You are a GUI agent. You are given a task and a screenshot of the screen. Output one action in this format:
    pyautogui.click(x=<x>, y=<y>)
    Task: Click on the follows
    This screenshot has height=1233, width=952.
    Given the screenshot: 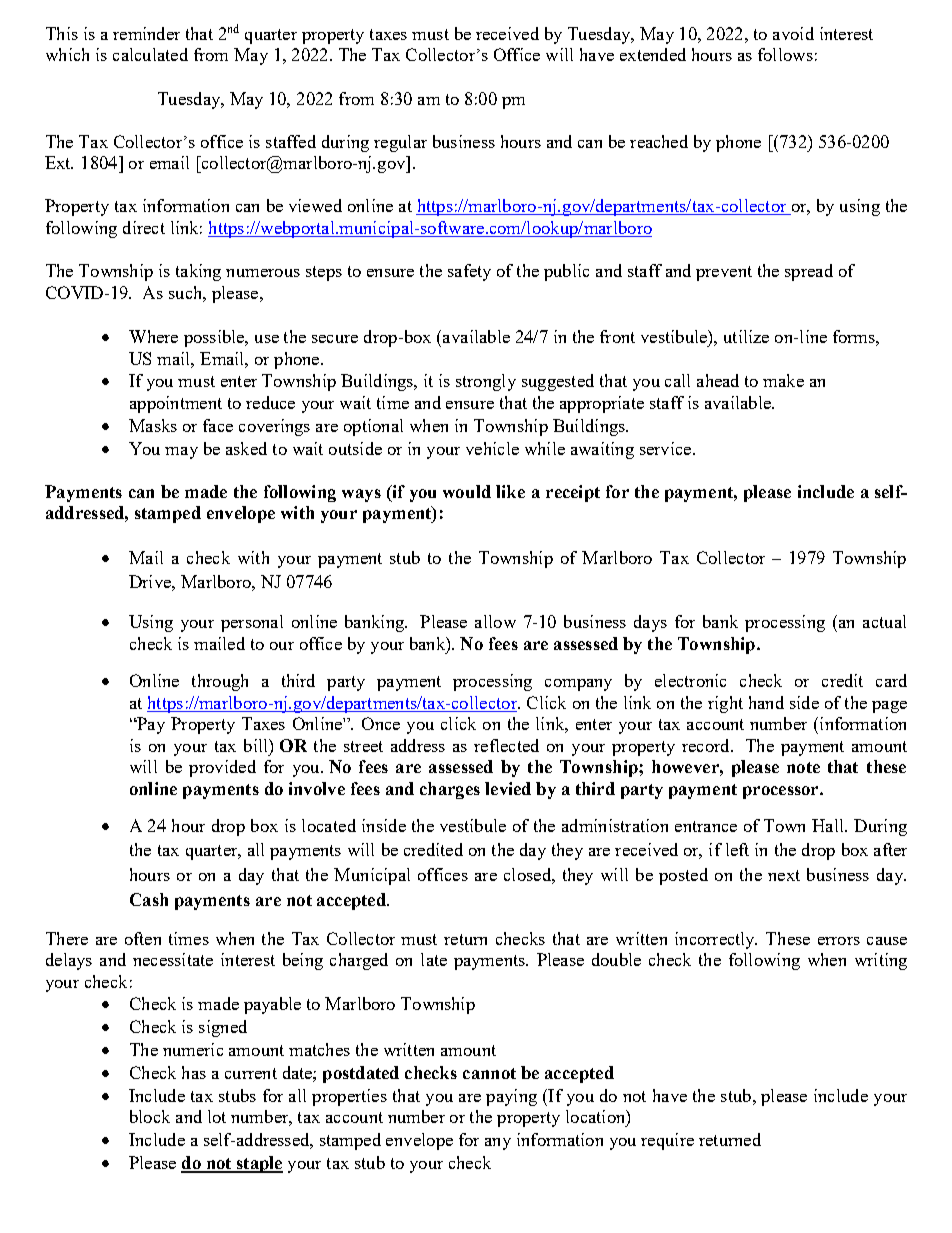 What is the action you would take?
    pyautogui.click(x=785, y=54)
